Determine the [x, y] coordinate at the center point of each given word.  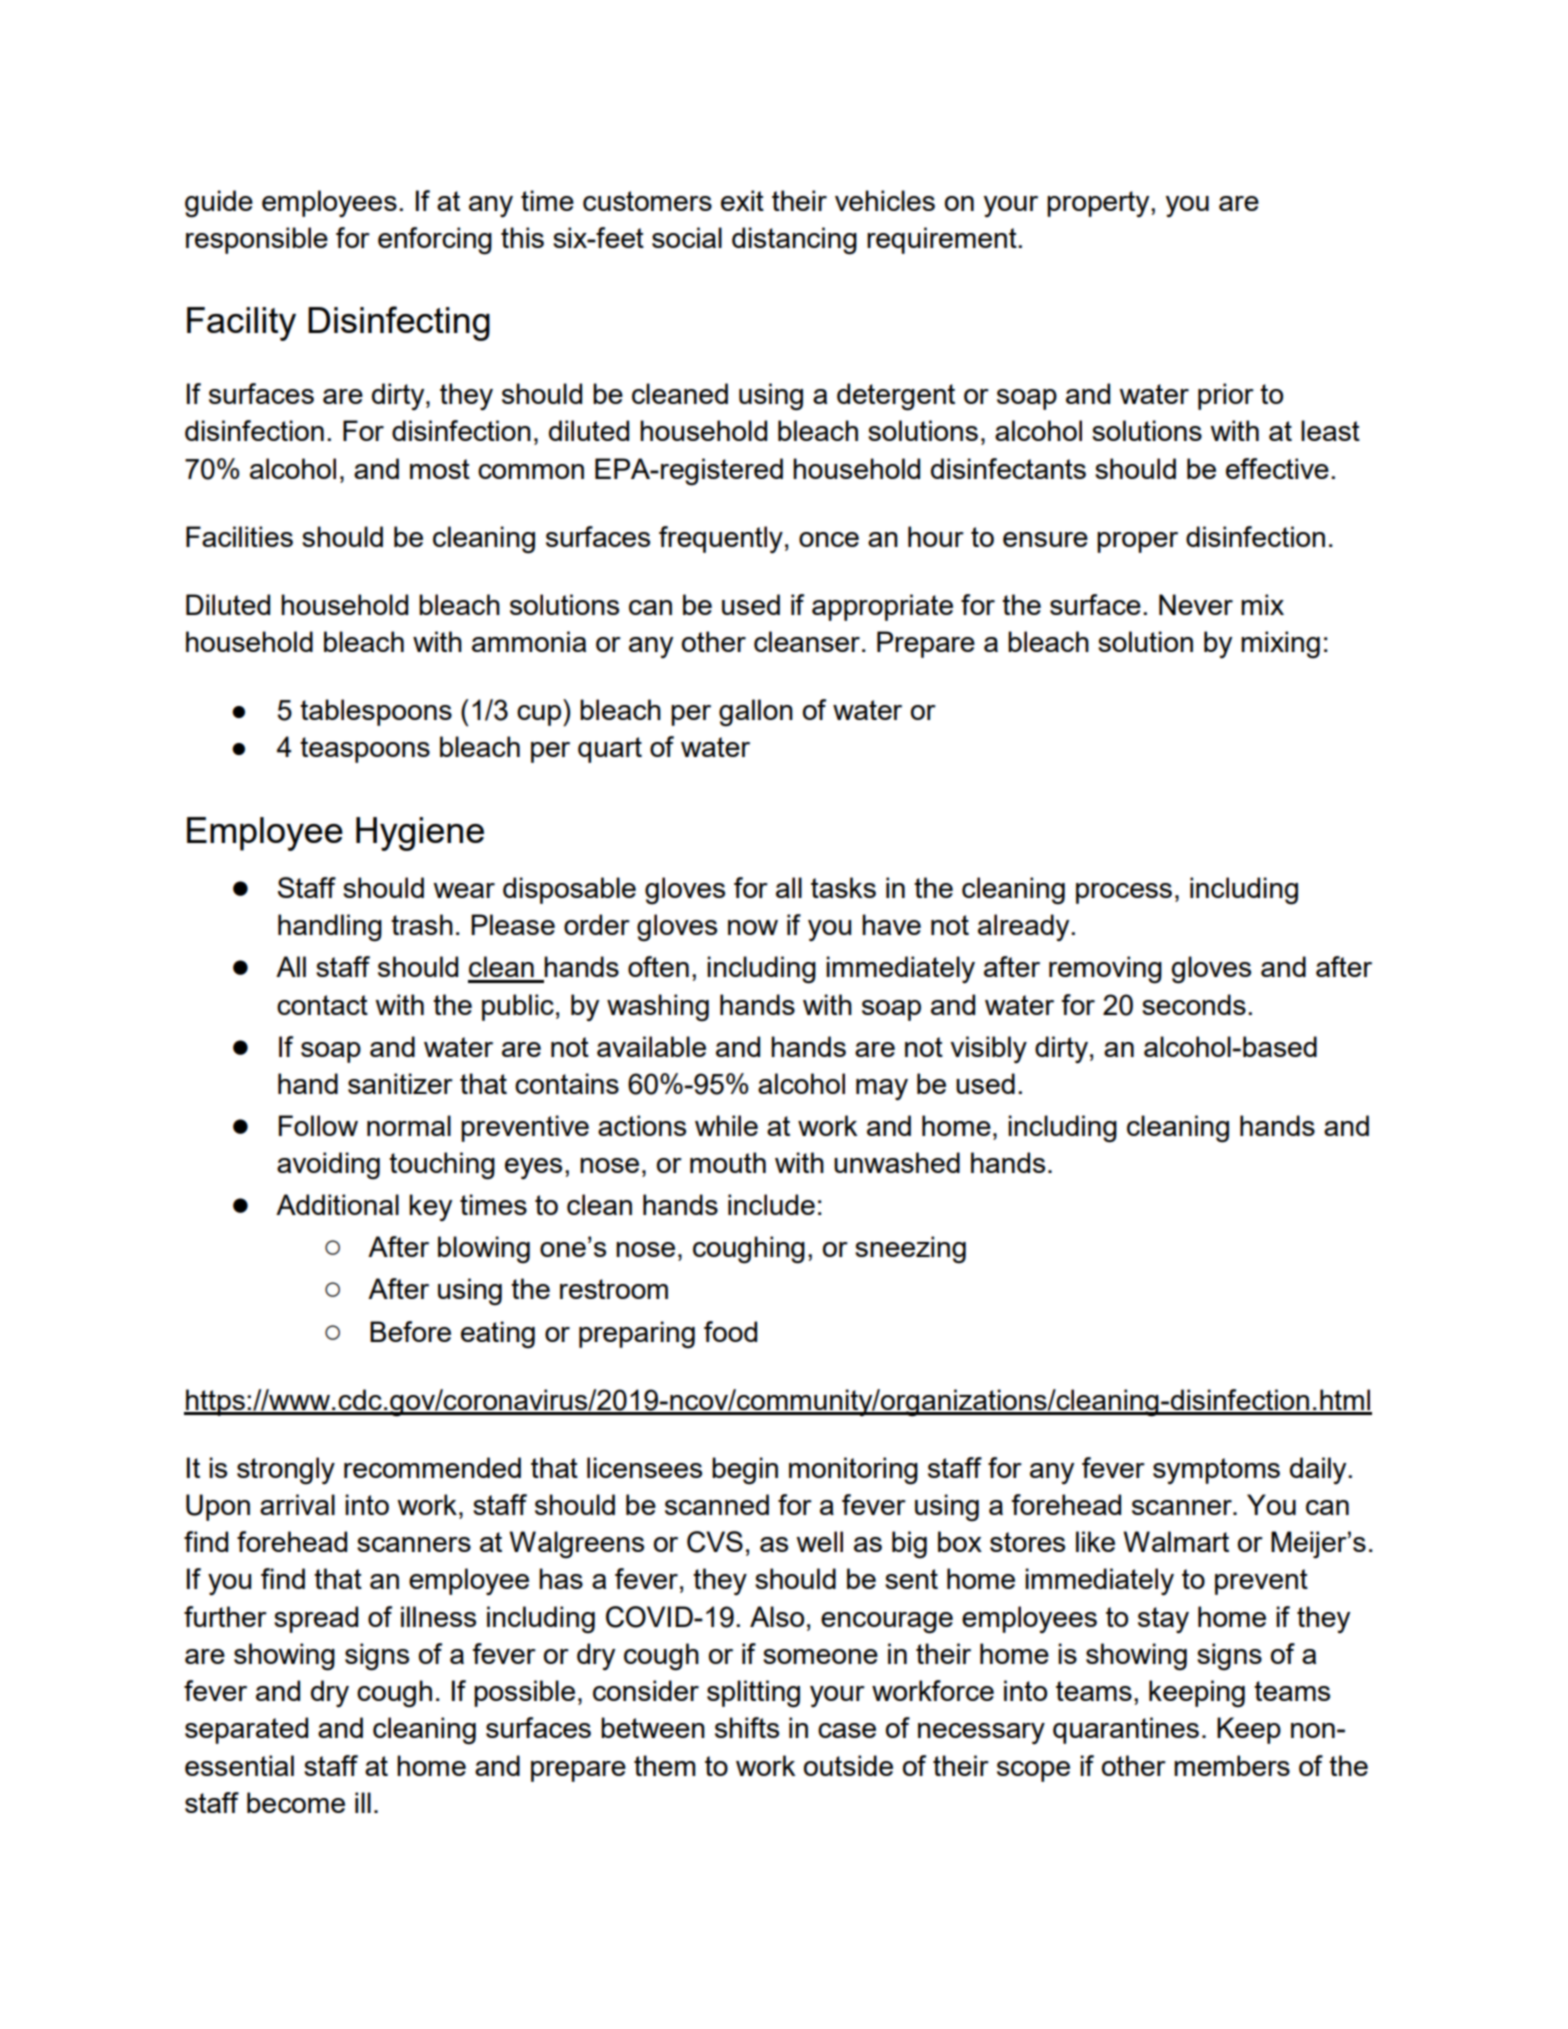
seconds [1194, 1004]
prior [1226, 396]
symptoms [1216, 1471]
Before [410, 1331]
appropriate [882, 607]
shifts [747, 1727]
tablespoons [376, 712]
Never [1196, 604]
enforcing [435, 241]
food [730, 1331]
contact [322, 1005]
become [296, 1802]
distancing [794, 241]
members [1232, 1765]
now [753, 927]
